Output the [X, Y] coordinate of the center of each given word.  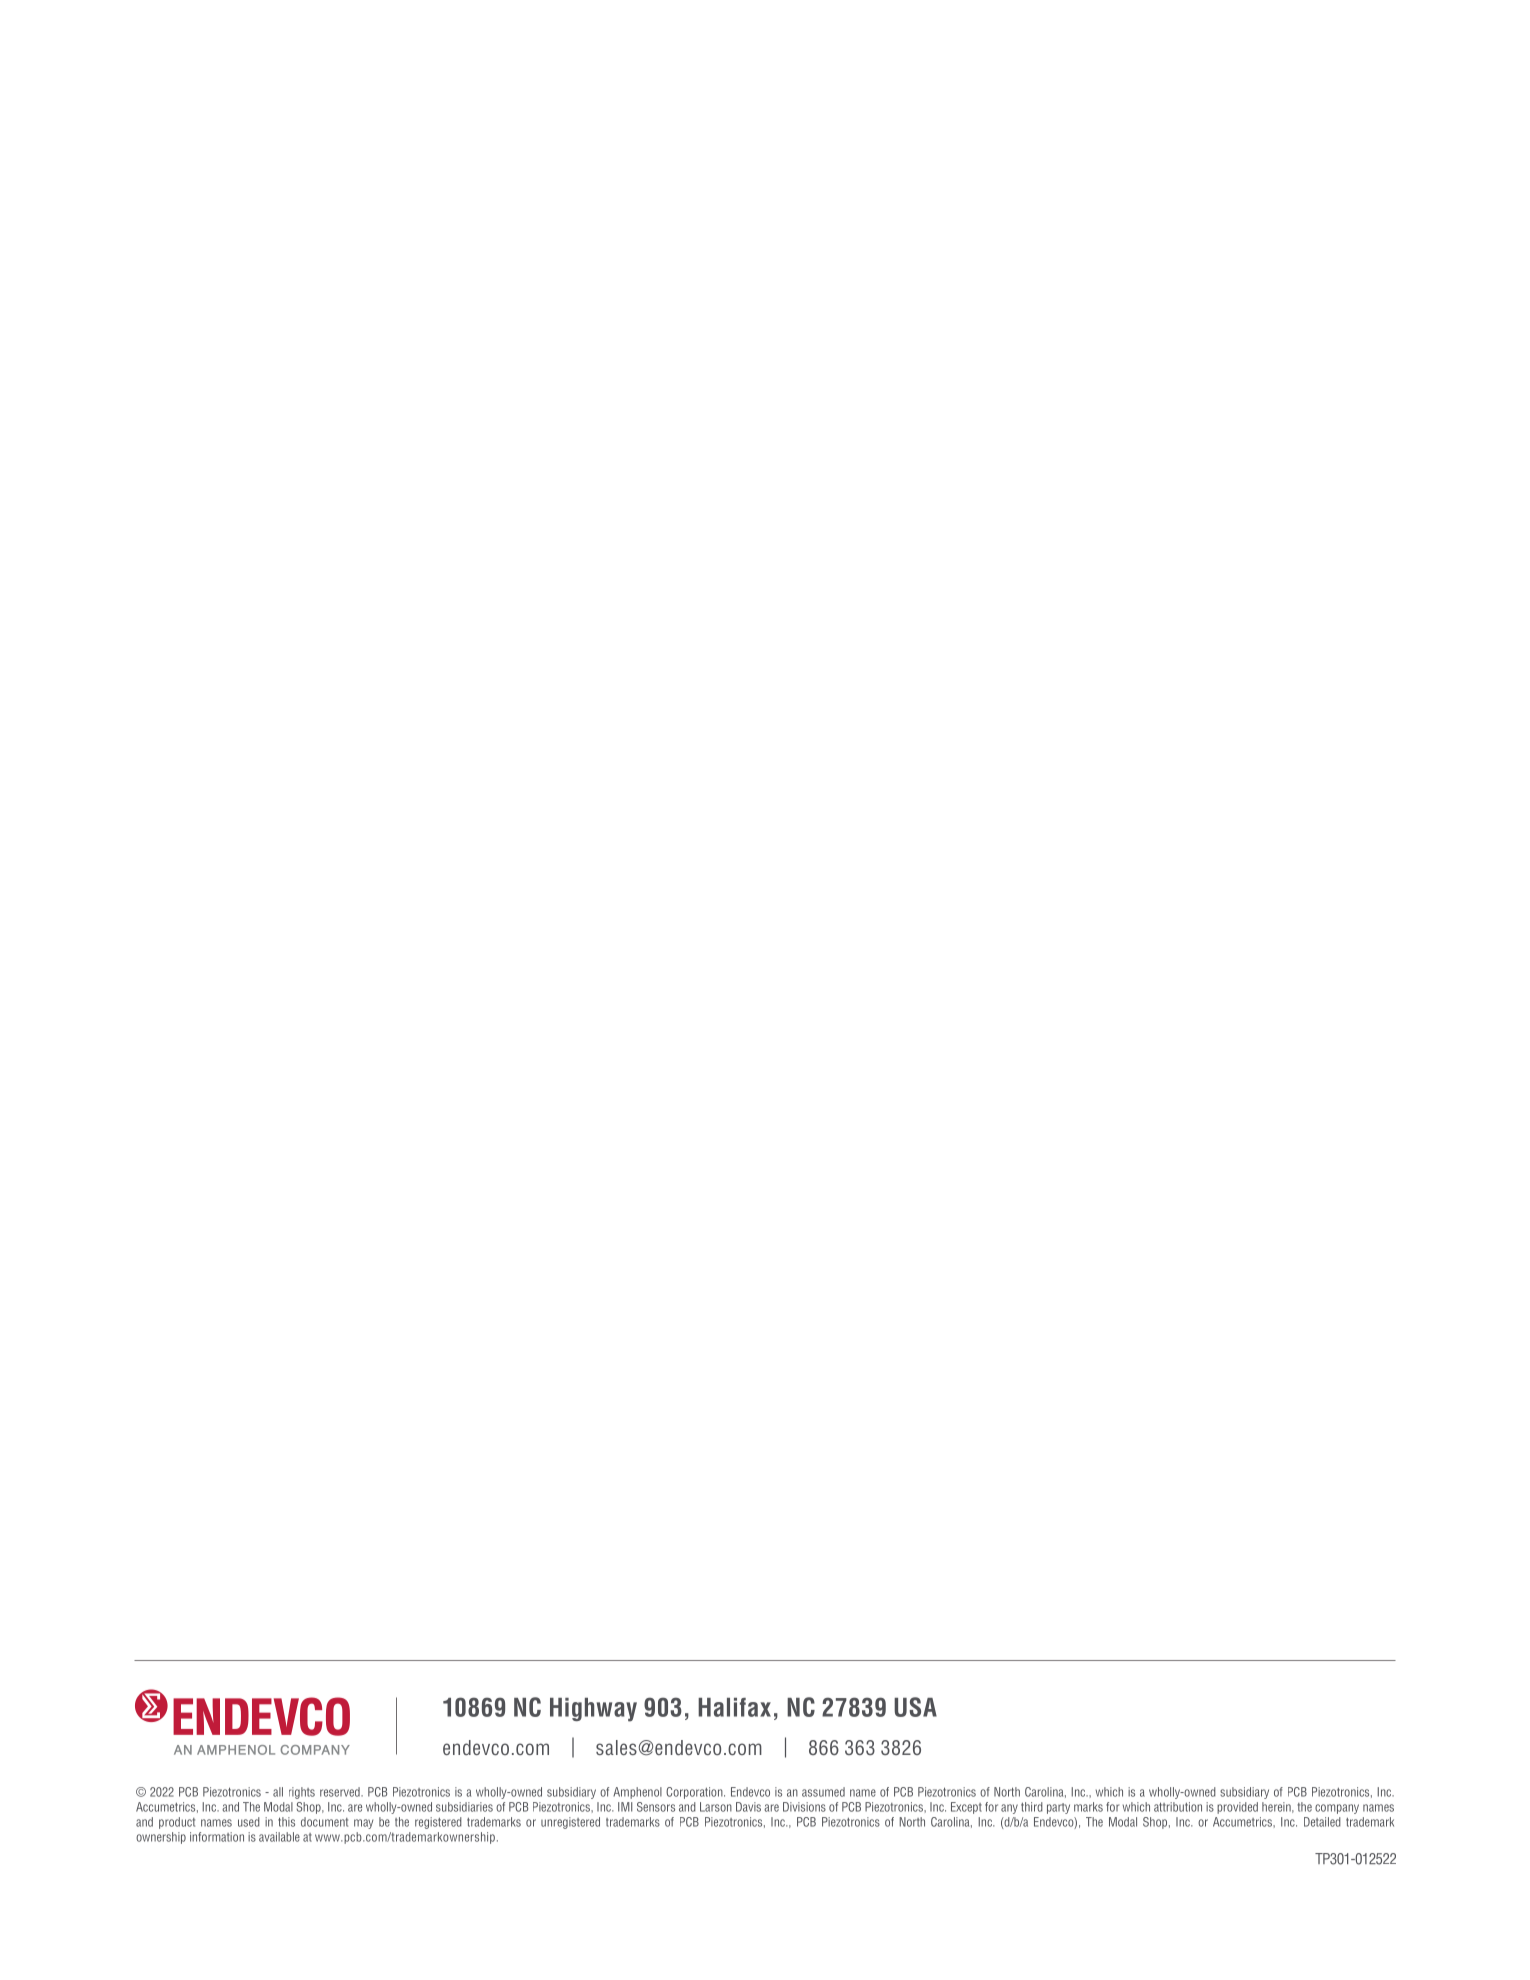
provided [1237, 1808]
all [278, 1792]
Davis [748, 1807]
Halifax [734, 1707]
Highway [593, 1710]
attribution [1178, 1807]
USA [915, 1707]
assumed [823, 1792]
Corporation [695, 1793]
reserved [341, 1792]
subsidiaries [464, 1807]
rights [302, 1793]
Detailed [1322, 1822]
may [363, 1824]
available [279, 1837]
